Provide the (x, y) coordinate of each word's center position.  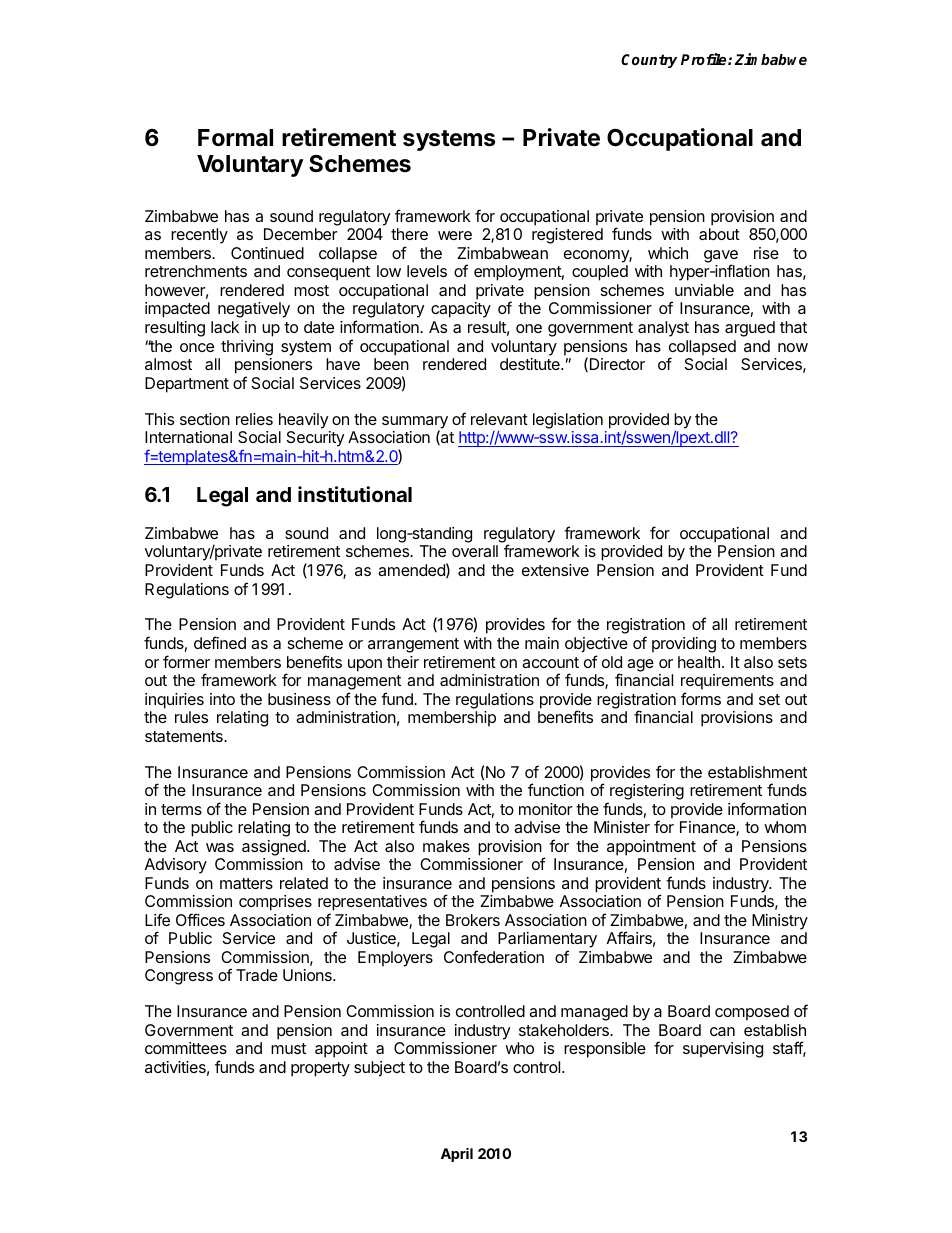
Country (649, 61)
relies (254, 419)
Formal (235, 138)
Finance (708, 828)
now (793, 347)
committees (186, 1048)
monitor (546, 809)
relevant (499, 419)
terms (181, 809)
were (455, 235)
